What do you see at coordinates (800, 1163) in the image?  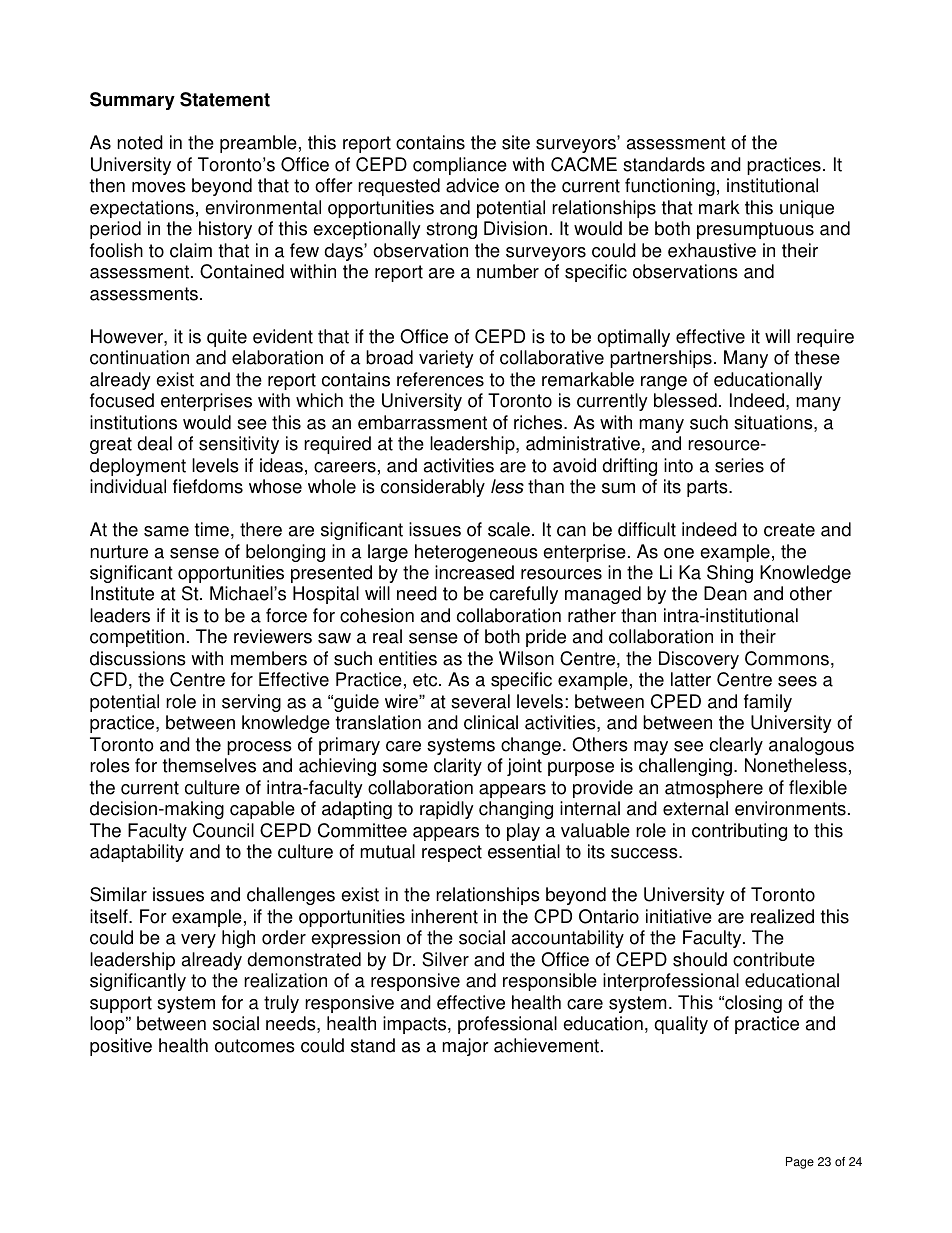 I see `Page` at bounding box center [800, 1163].
